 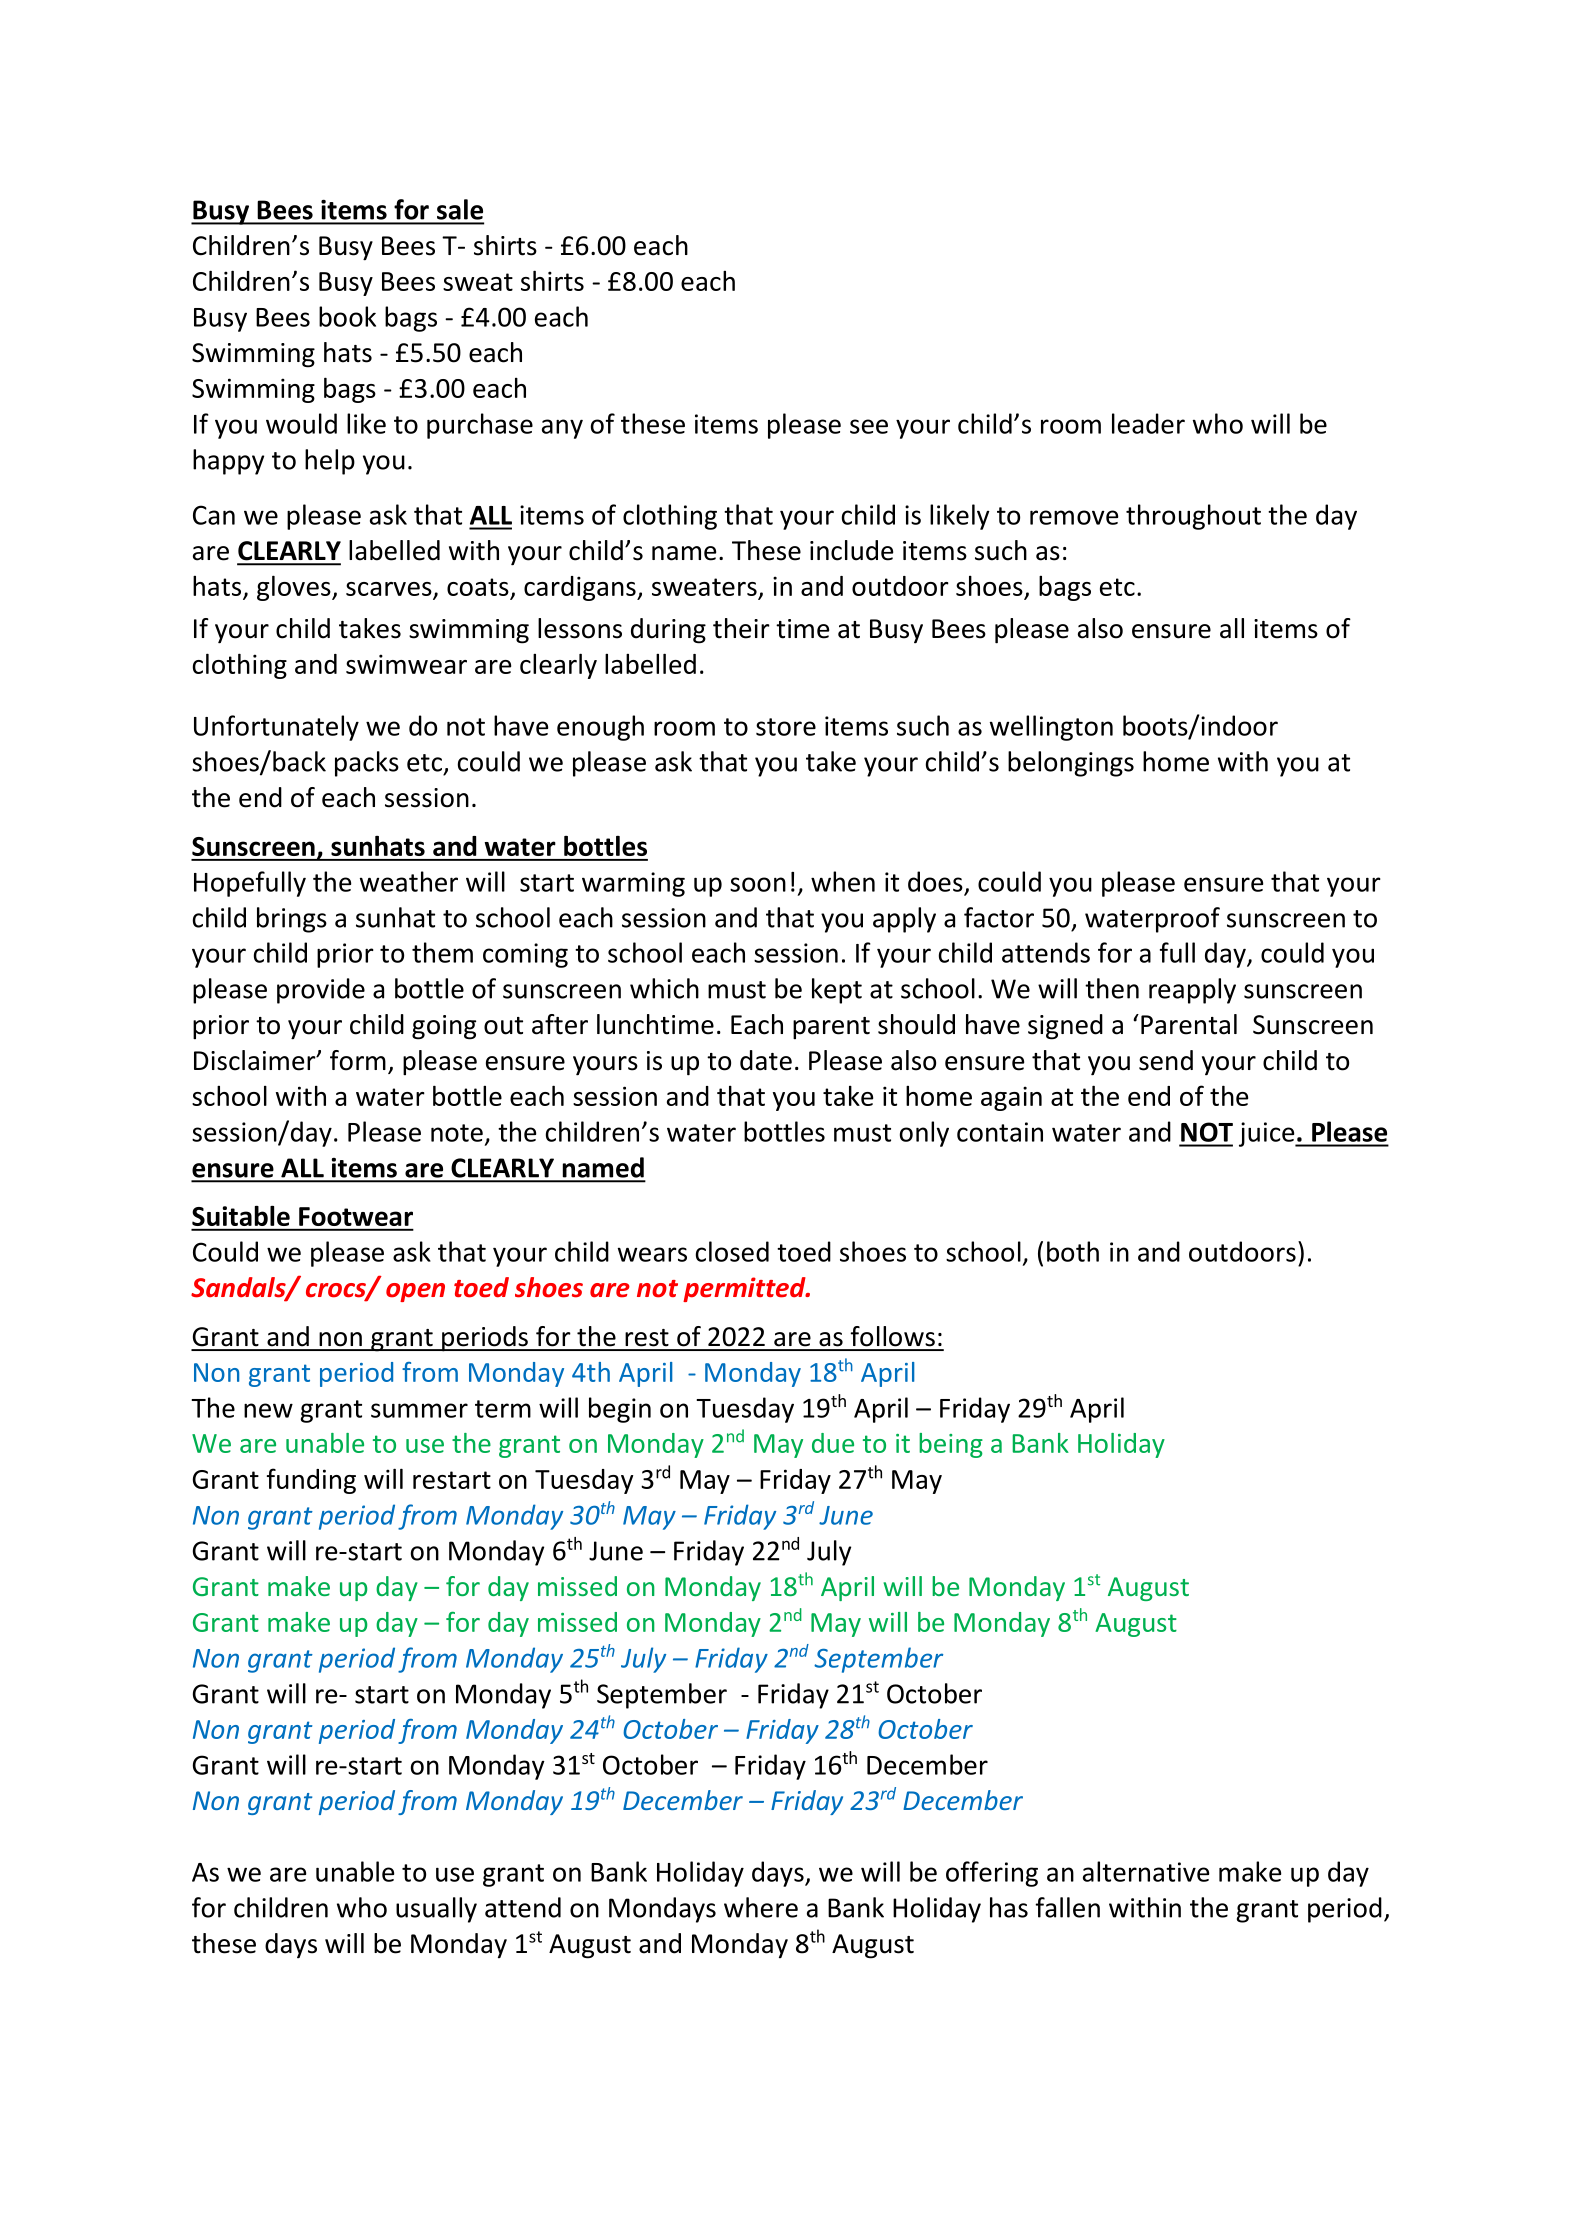 I want to click on date, so click(x=766, y=1060).
